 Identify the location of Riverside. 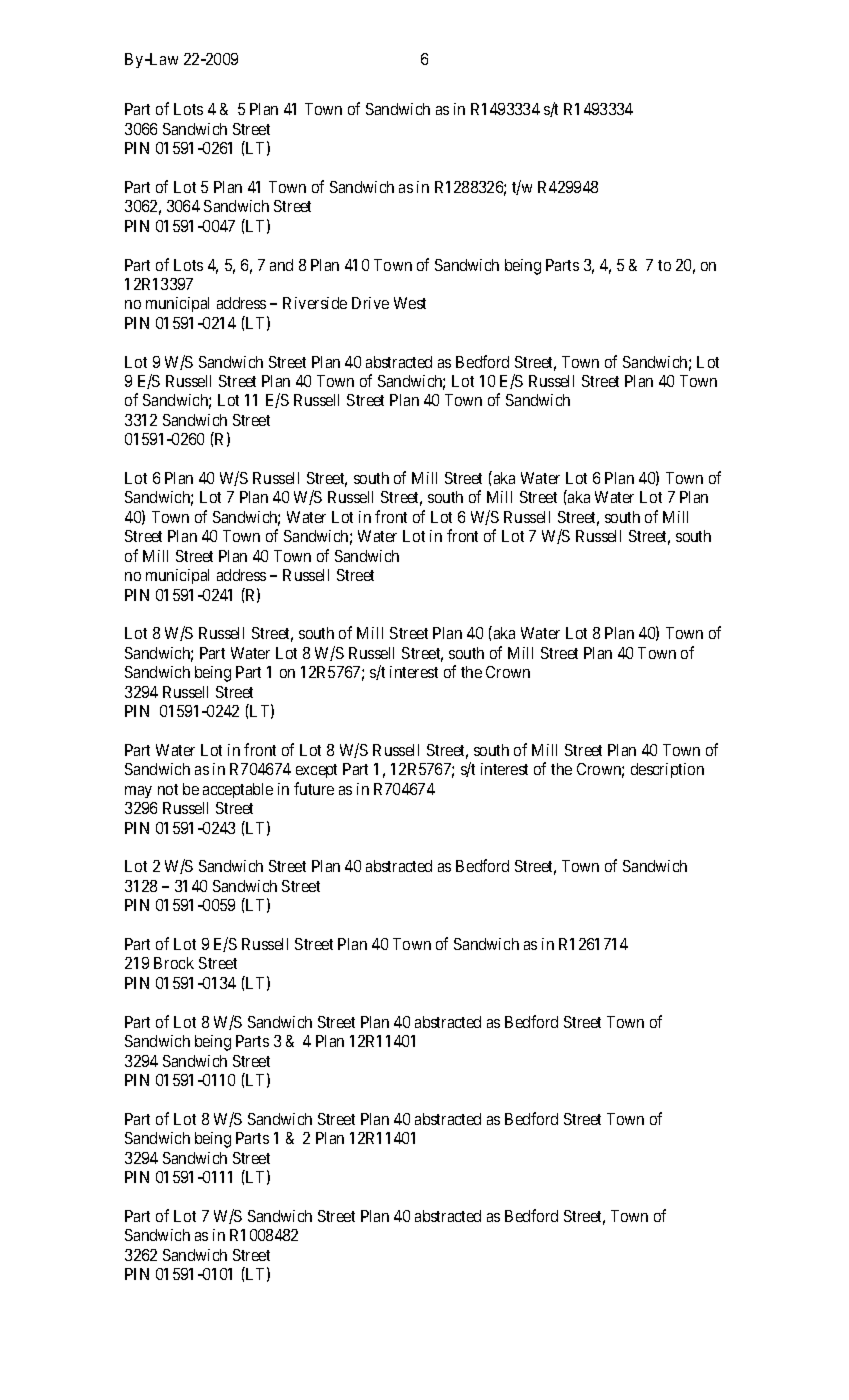
(315, 303).
